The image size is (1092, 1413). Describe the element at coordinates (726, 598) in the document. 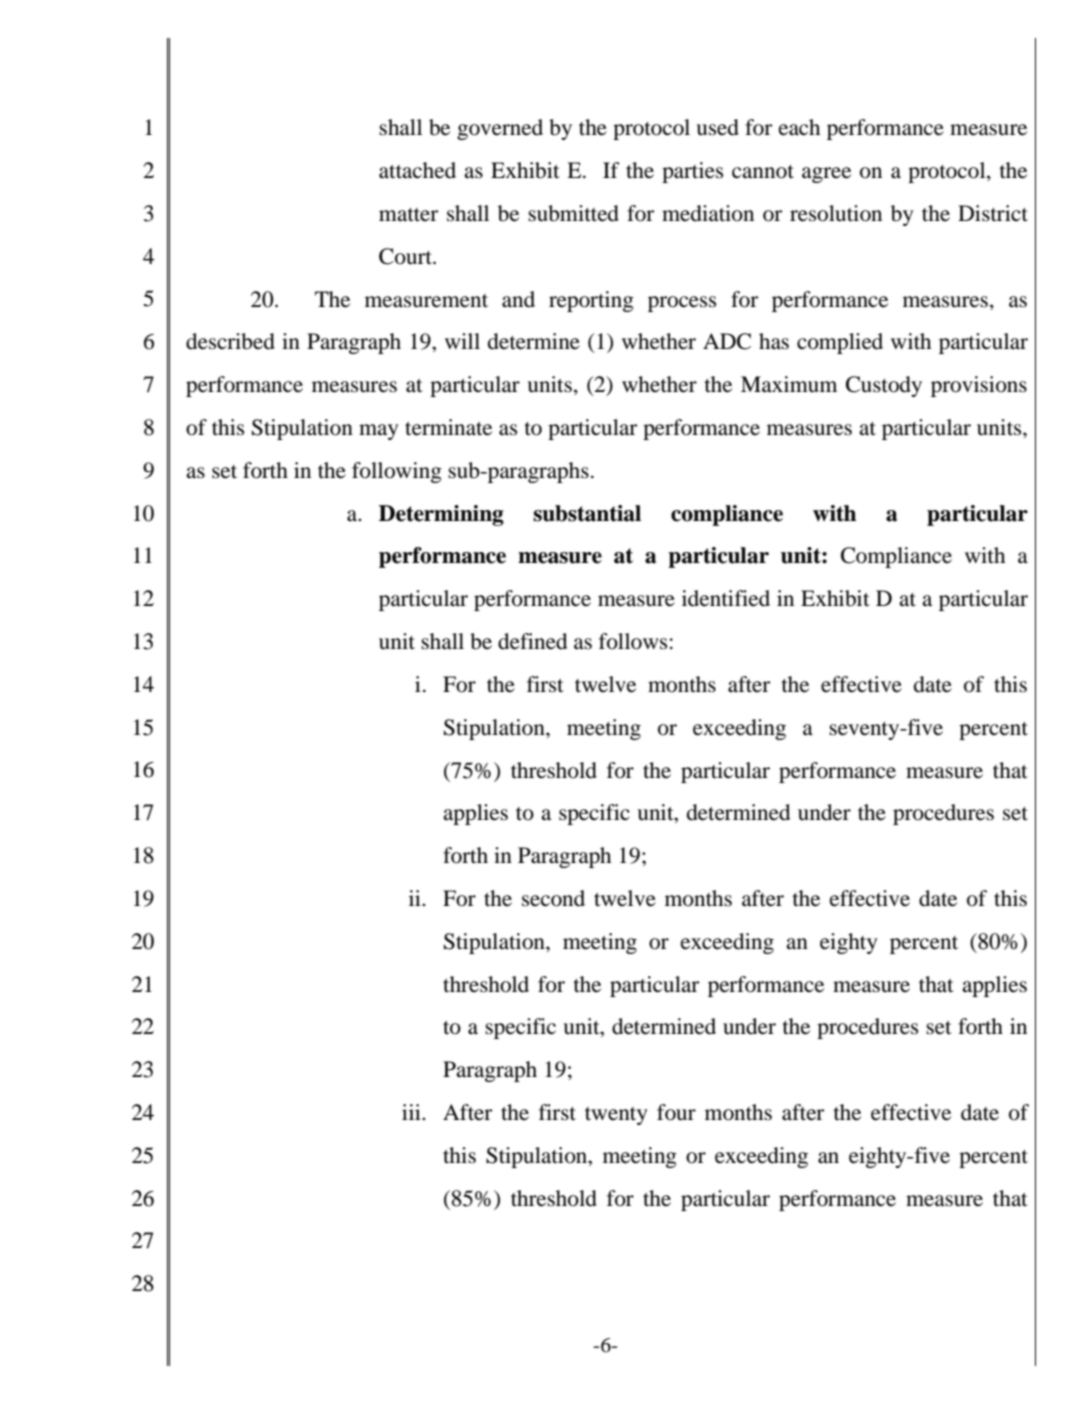

I see `identified` at that location.
